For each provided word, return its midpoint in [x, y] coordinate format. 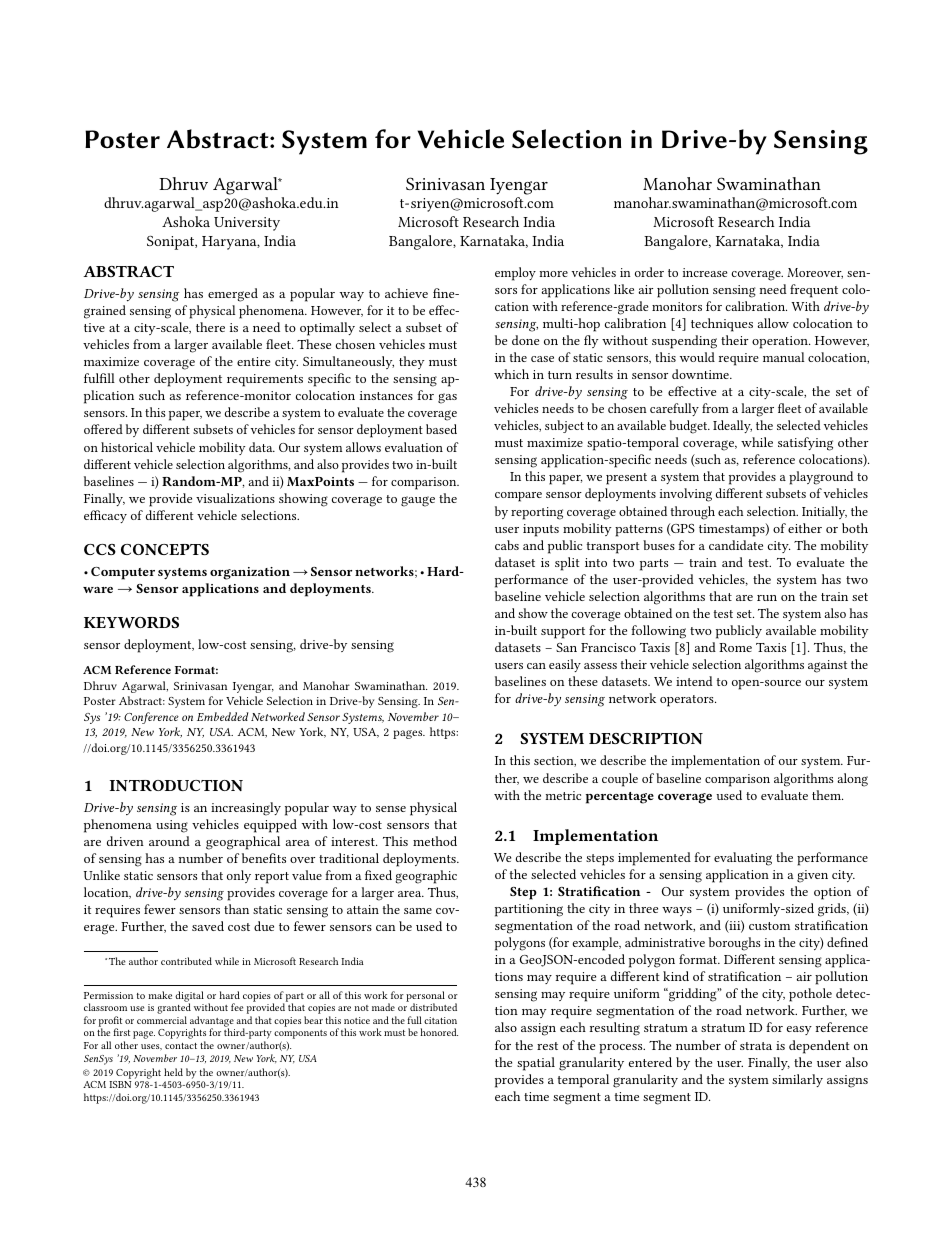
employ [515, 274]
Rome [735, 647]
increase [705, 272]
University [247, 224]
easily [565, 665]
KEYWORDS [131, 622]
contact [181, 1046]
